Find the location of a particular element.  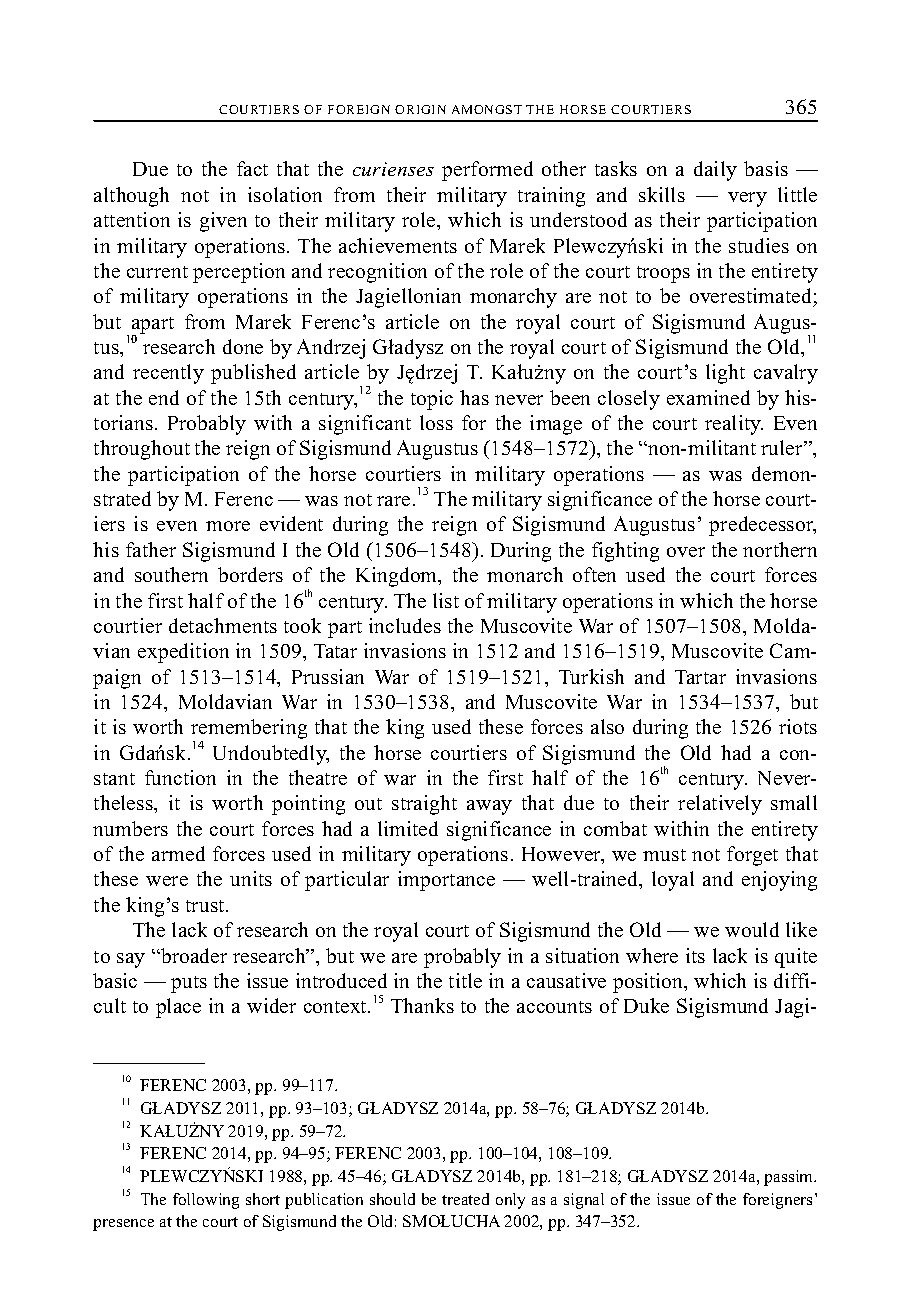

straight is located at coordinates (424, 805).
